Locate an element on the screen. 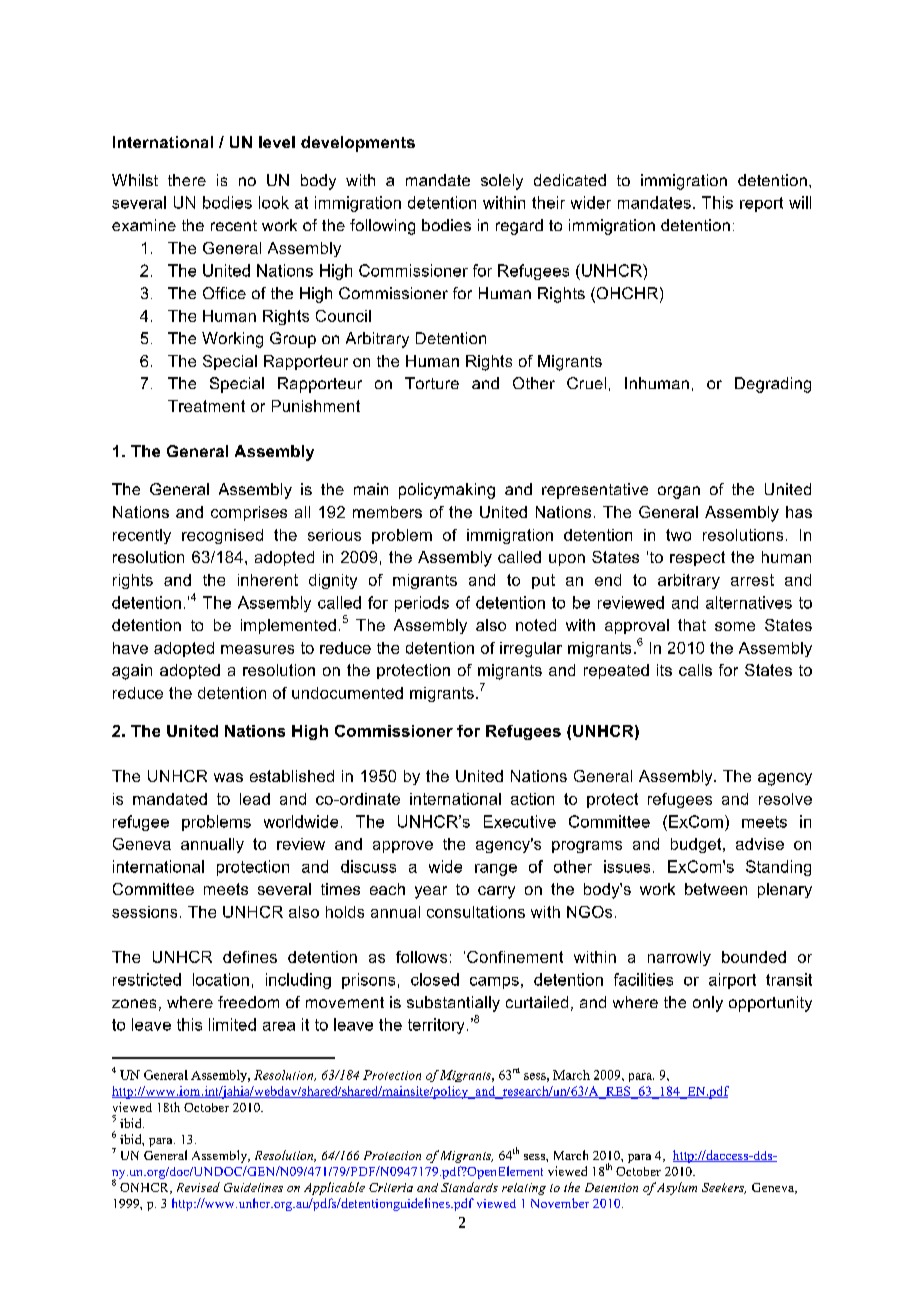  budget is located at coordinates (697, 845).
